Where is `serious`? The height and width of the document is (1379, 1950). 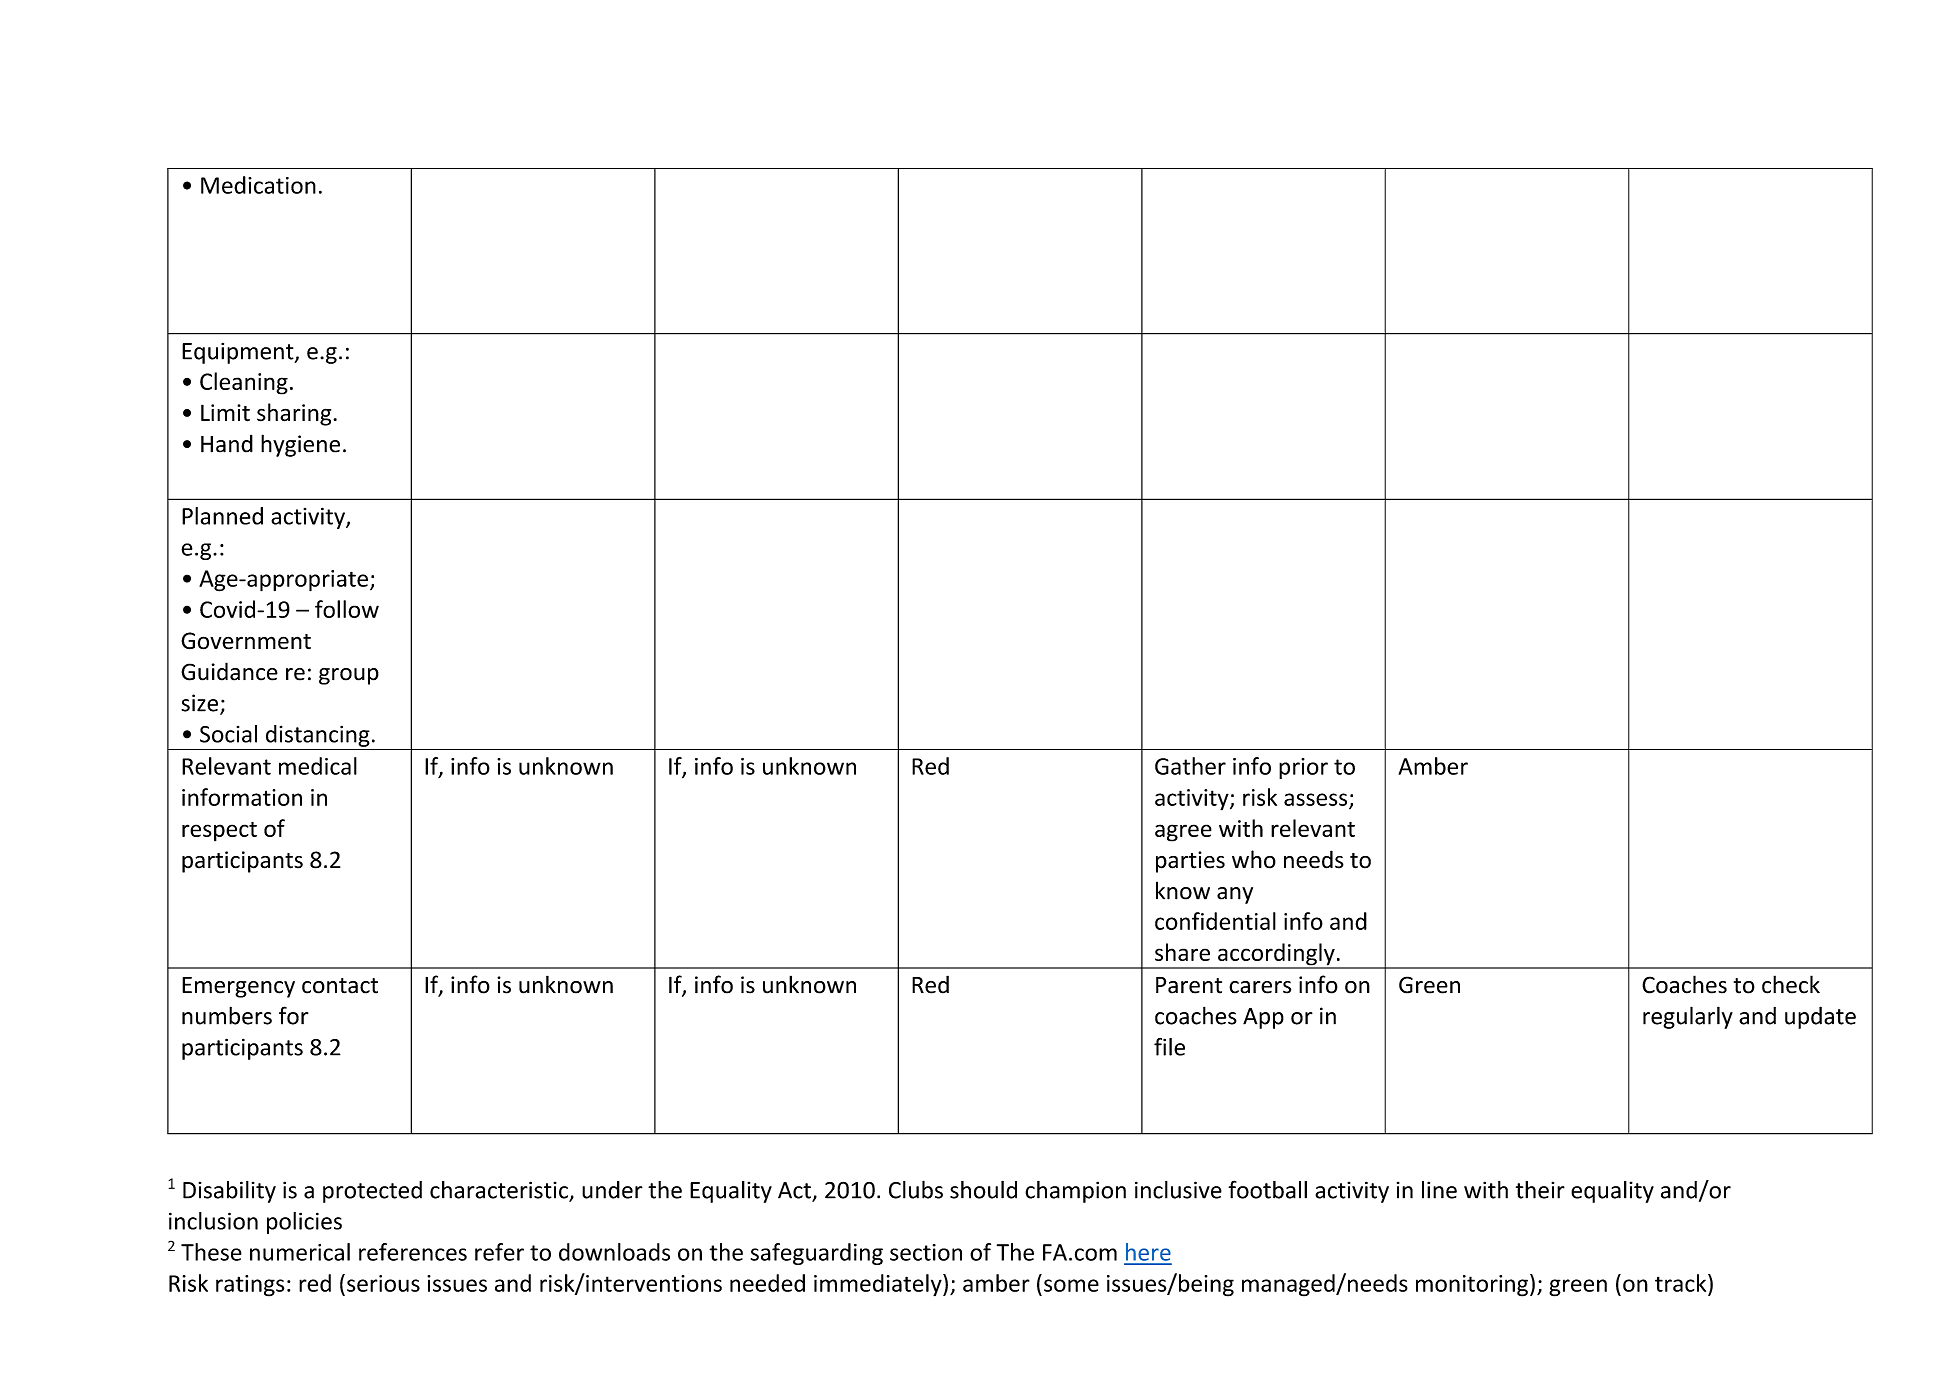 serious is located at coordinates (383, 1283).
